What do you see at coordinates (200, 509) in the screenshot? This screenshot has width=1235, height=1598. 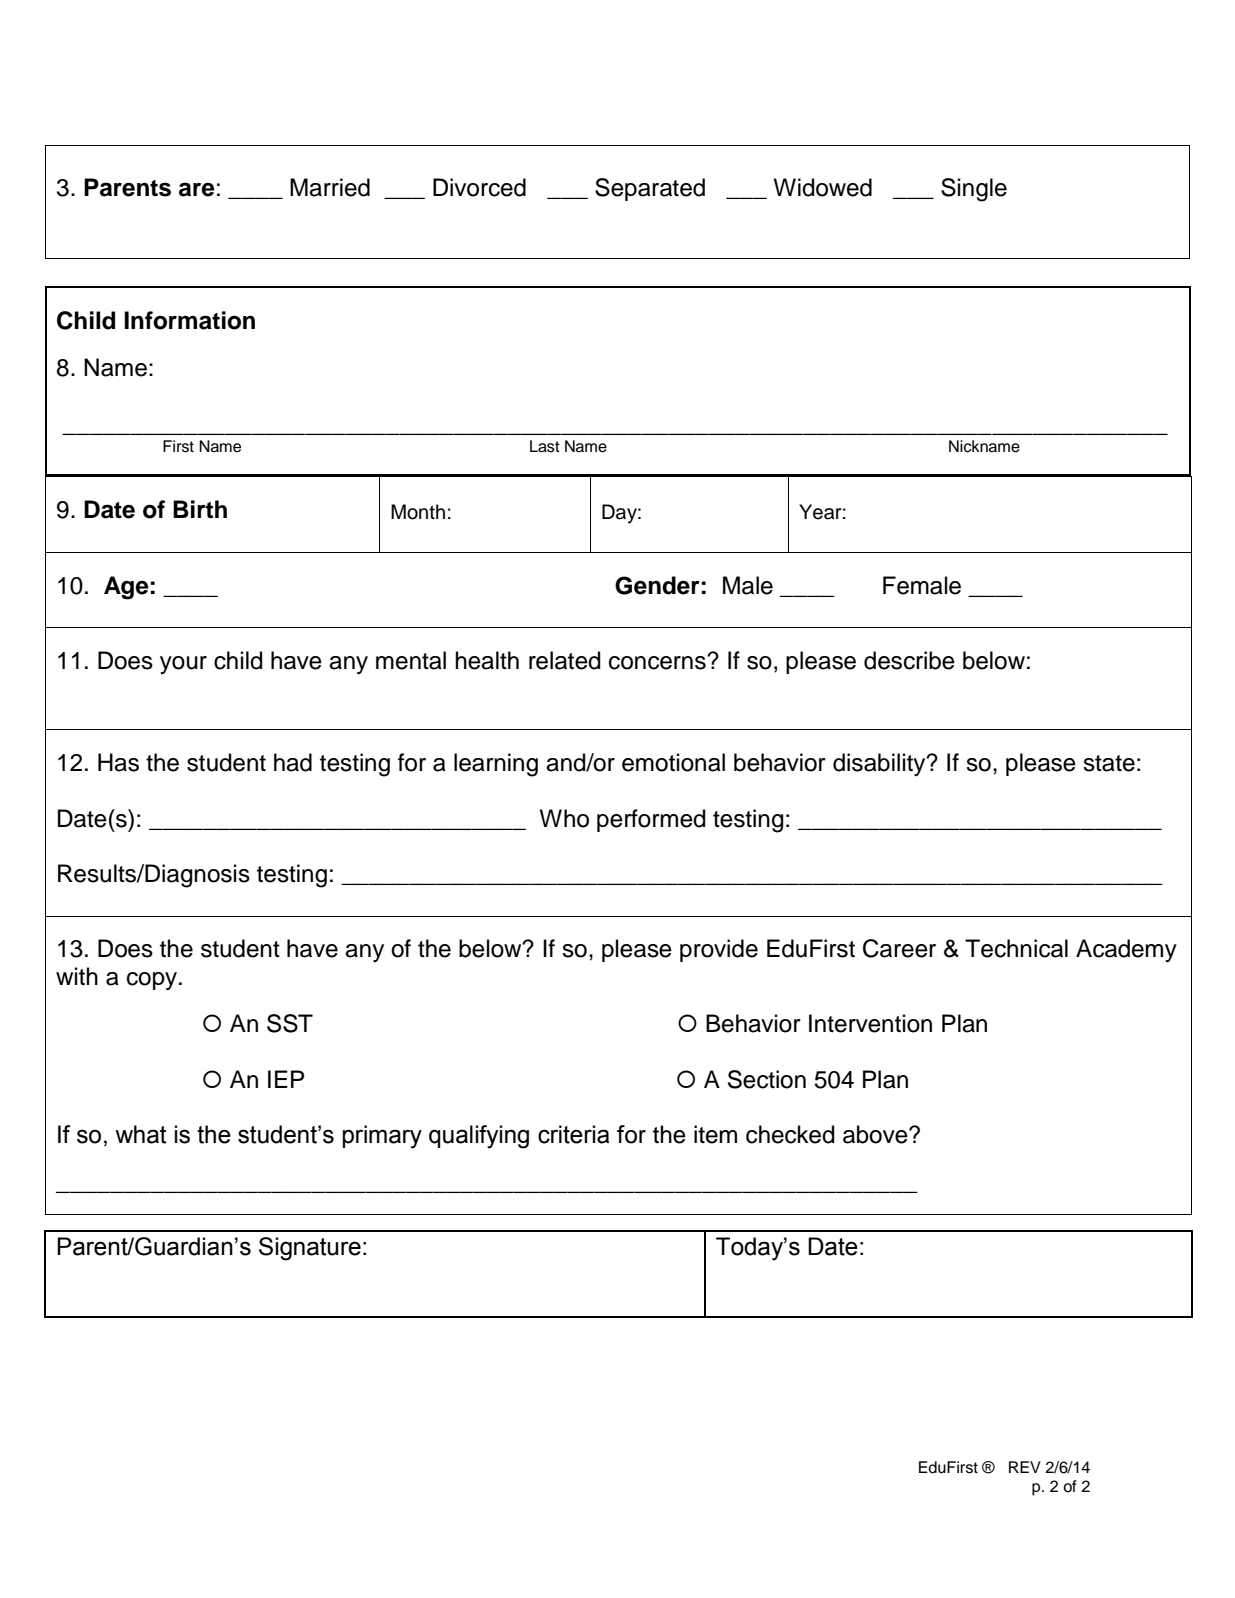 I see `Birth` at bounding box center [200, 509].
